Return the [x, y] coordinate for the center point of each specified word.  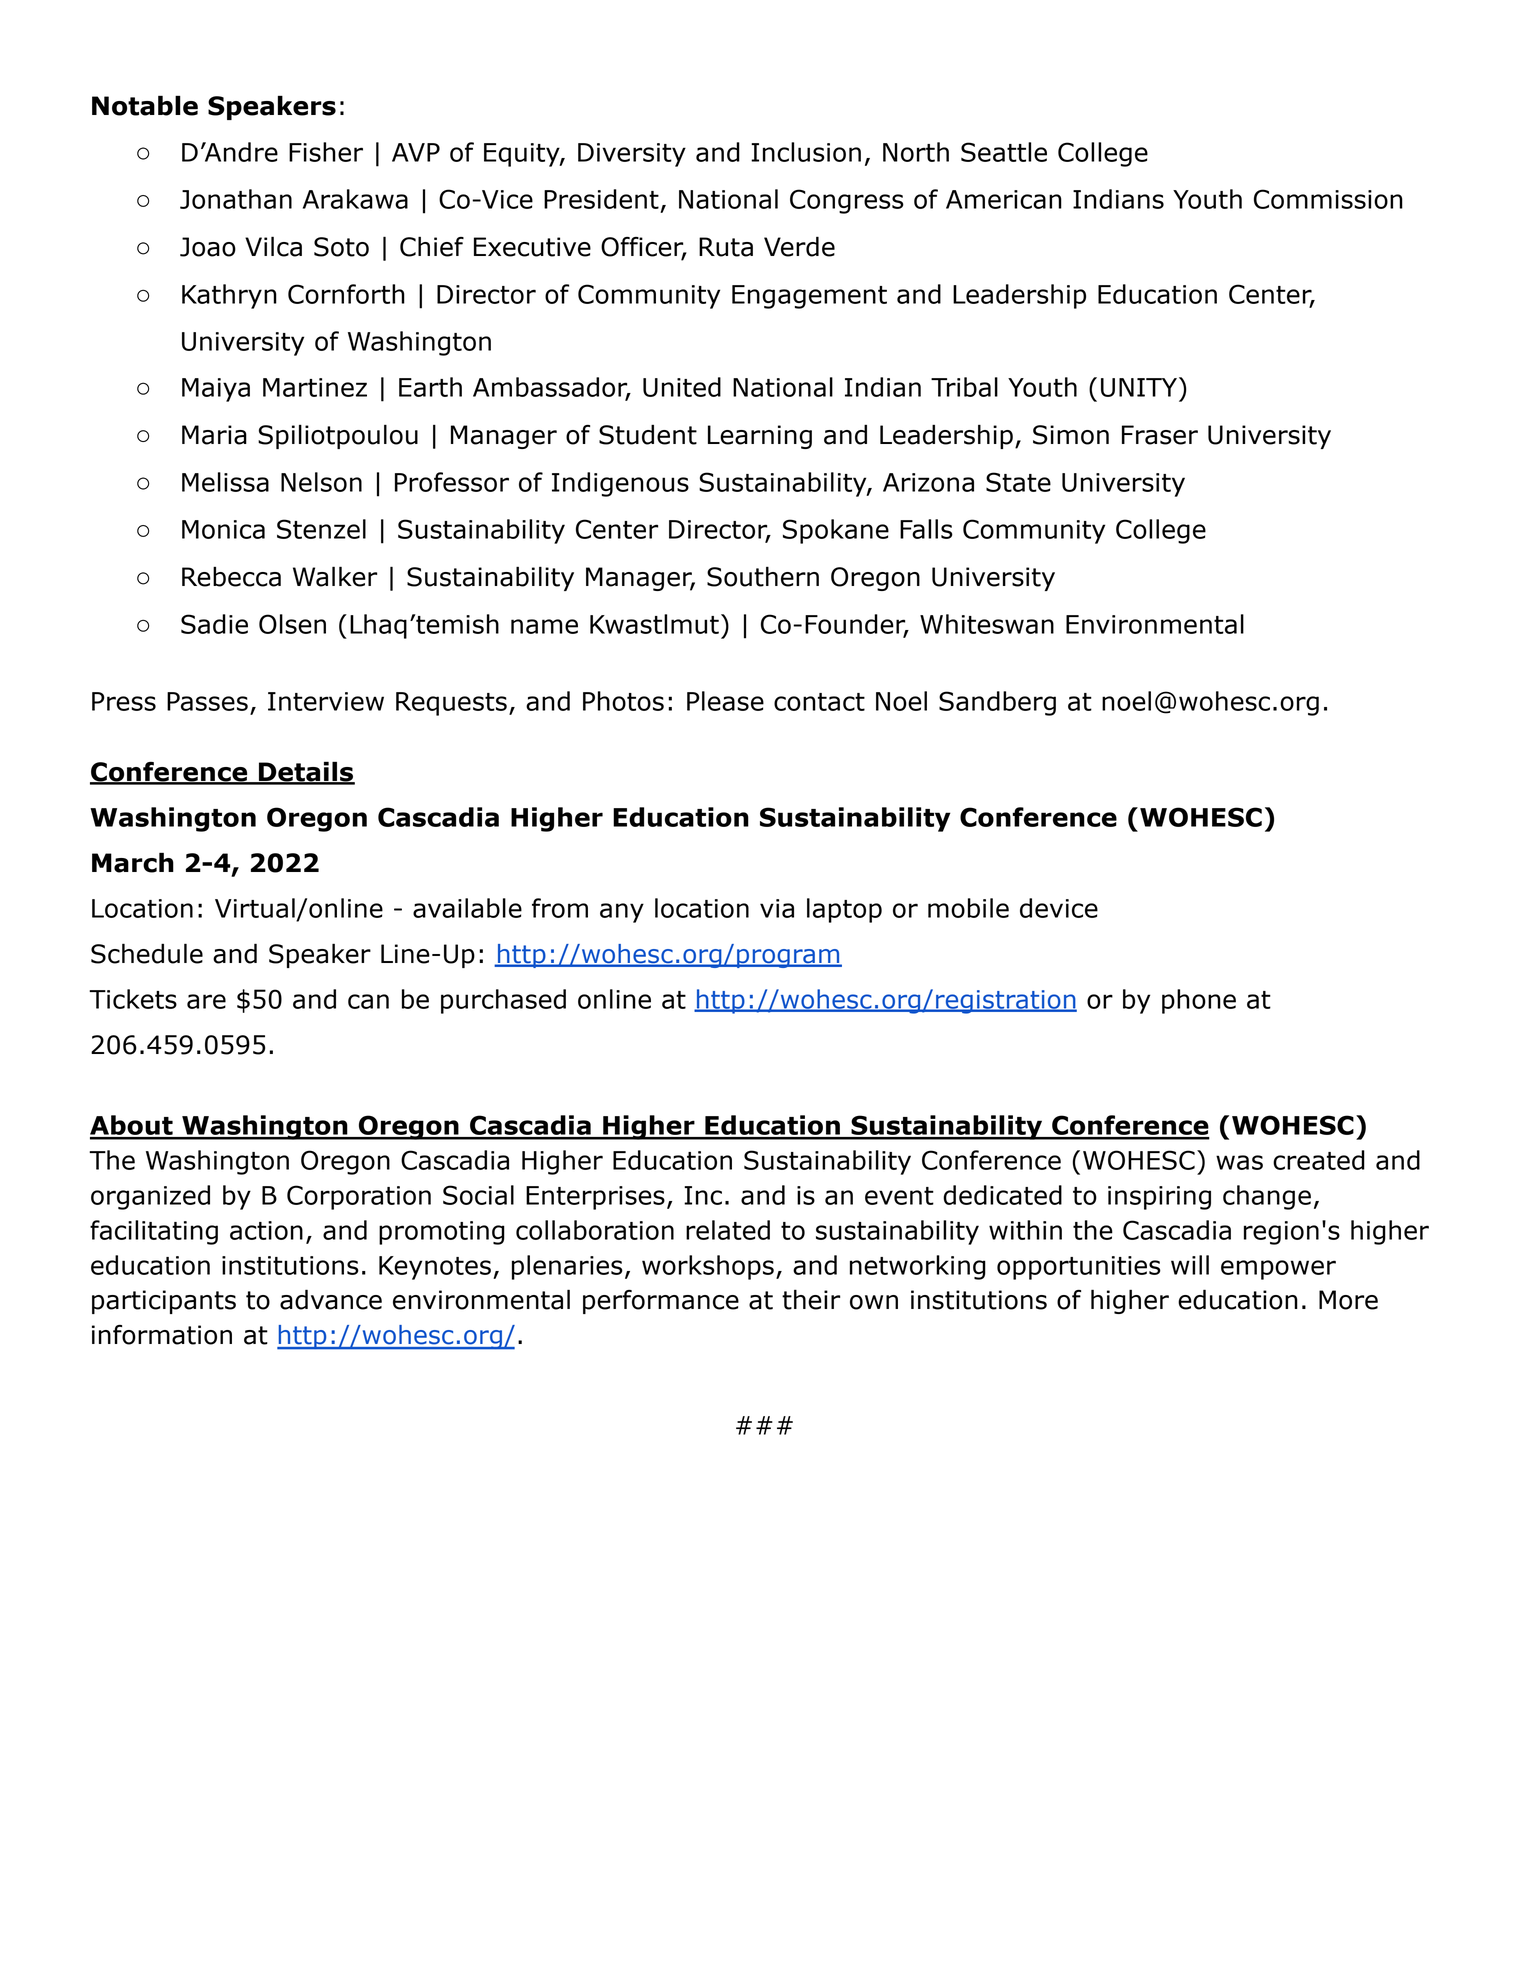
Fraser [1160, 435]
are [206, 1001]
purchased [503, 1001]
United [682, 387]
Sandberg [997, 703]
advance [331, 1299]
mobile [968, 908]
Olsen [292, 624]
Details [306, 772]
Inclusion [806, 152]
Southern [763, 576]
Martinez [315, 387]
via [777, 908]
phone [1199, 1001]
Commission [1328, 199]
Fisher [326, 152]
